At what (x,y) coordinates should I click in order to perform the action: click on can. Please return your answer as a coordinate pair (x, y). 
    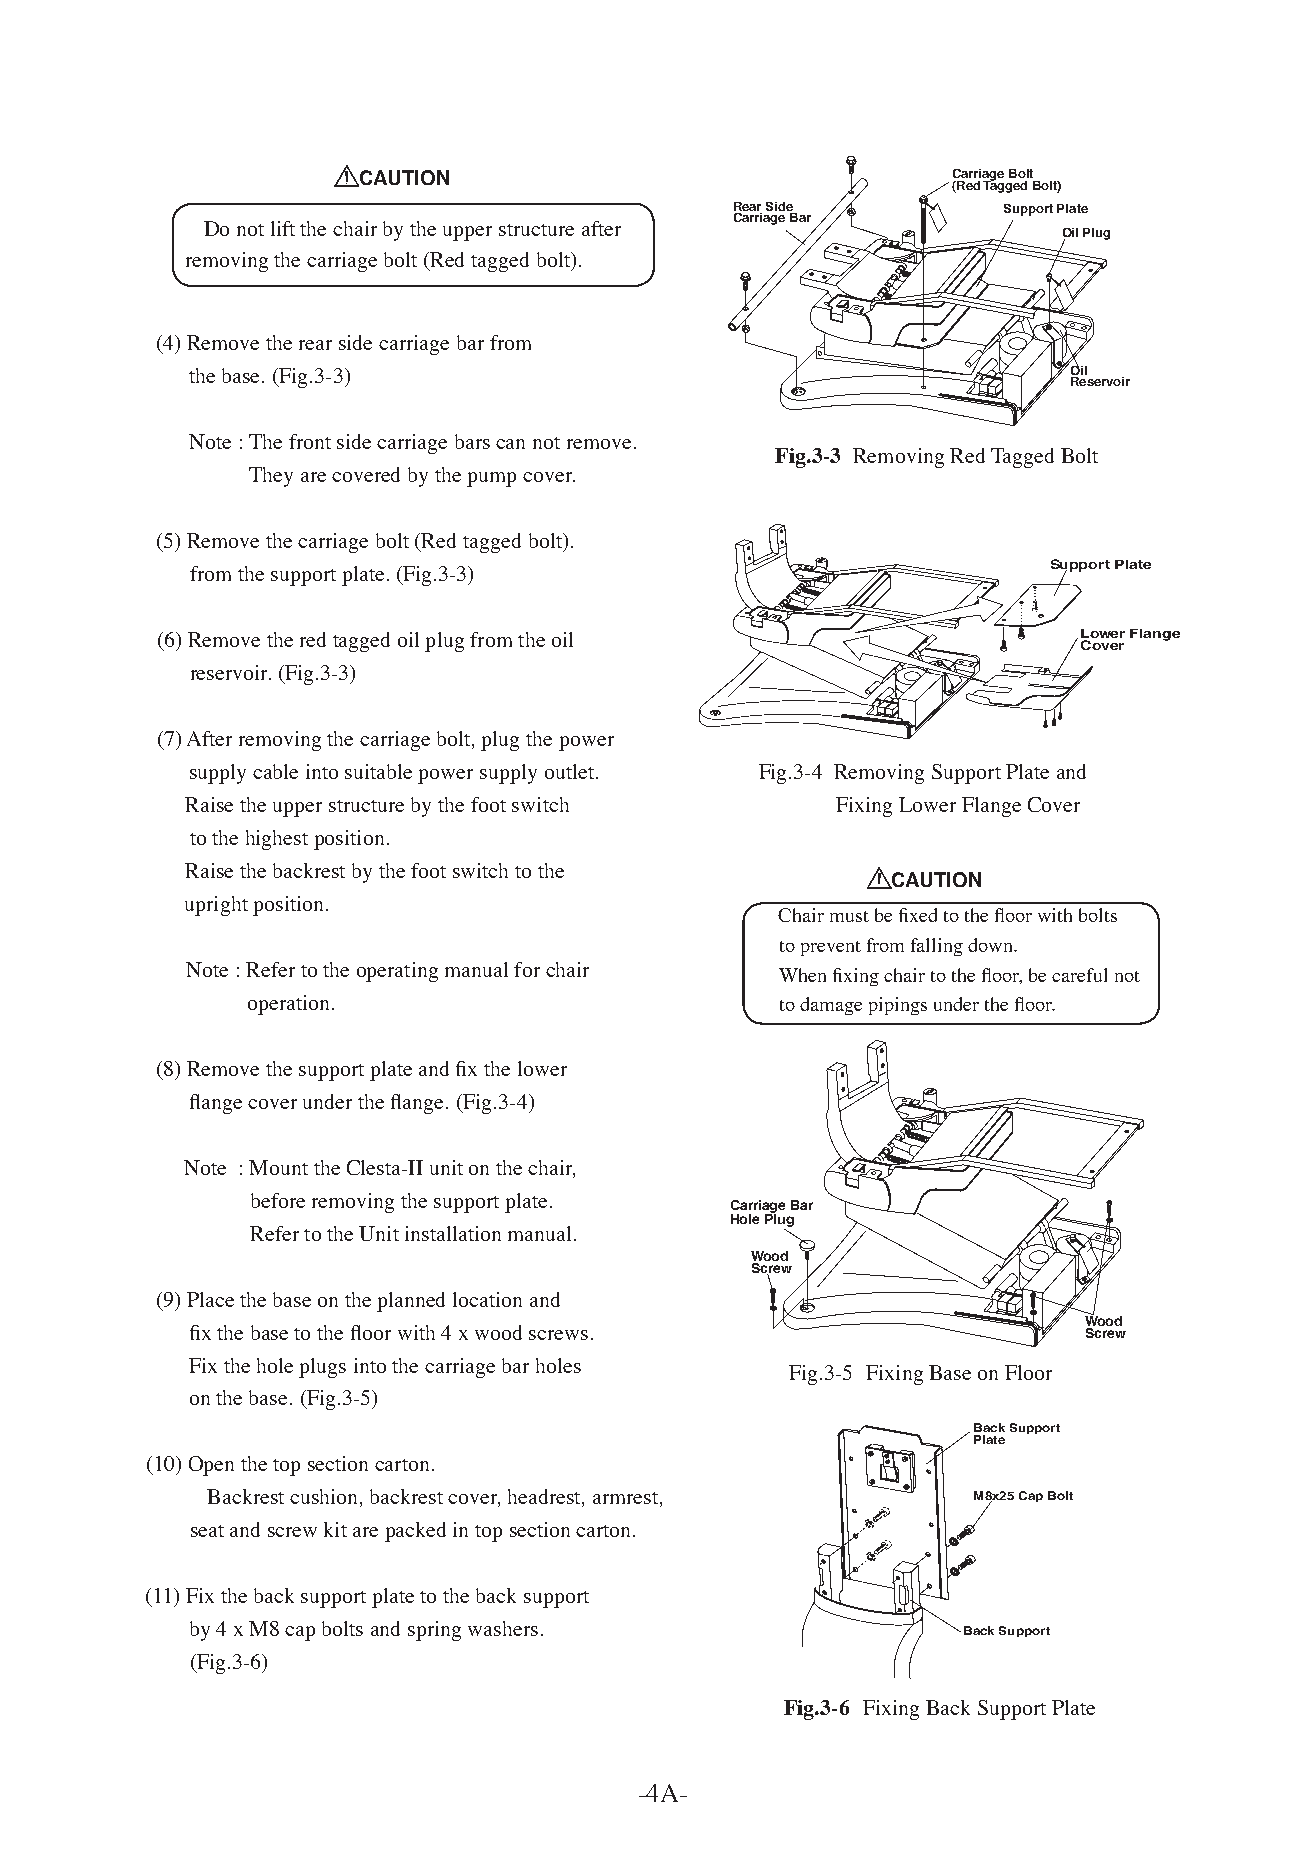
    Looking at the image, I should click on (510, 444).
